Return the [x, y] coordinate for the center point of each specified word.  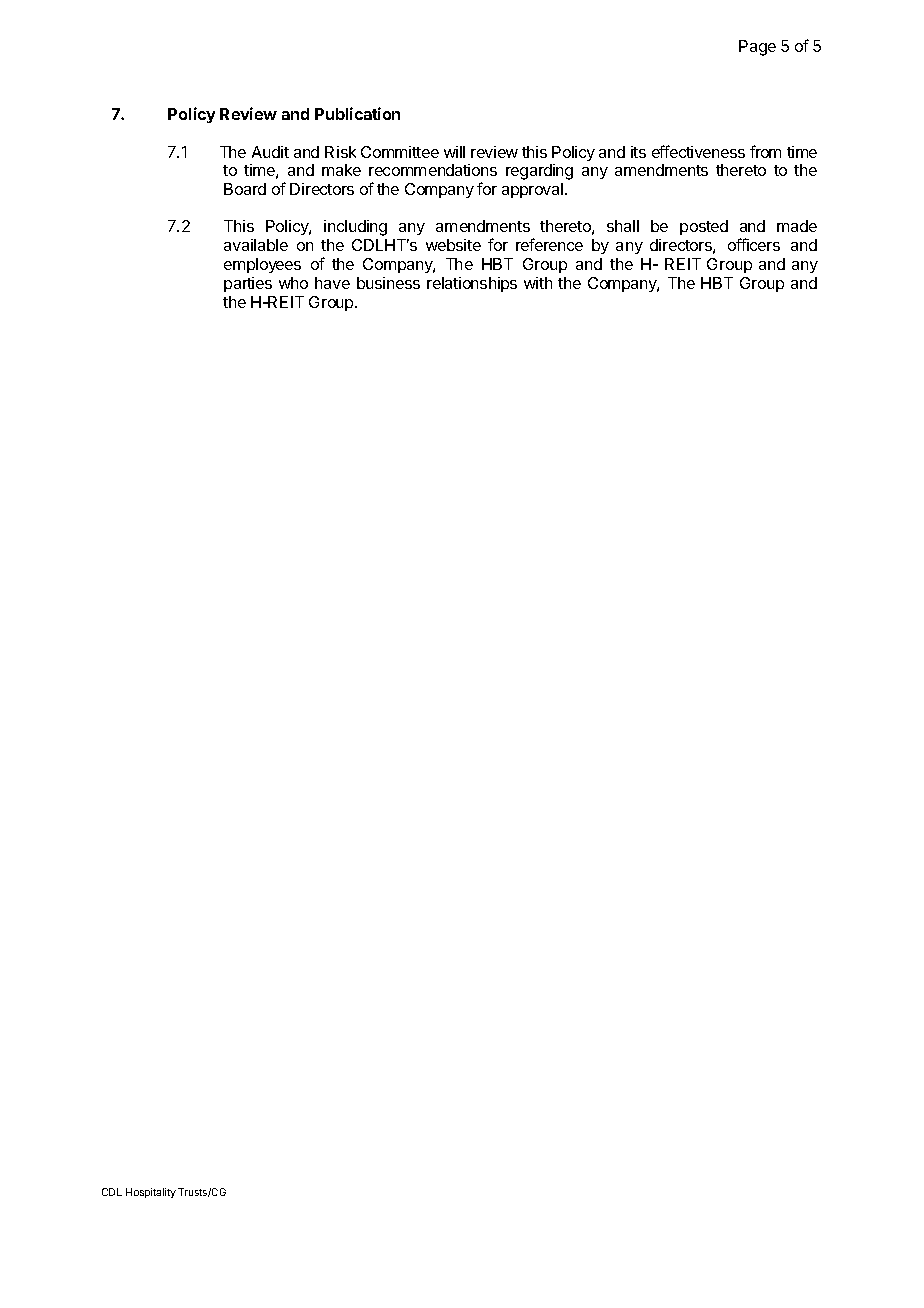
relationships [472, 284]
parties [248, 284]
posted [704, 227]
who [293, 283]
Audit [270, 152]
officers [754, 244]
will [454, 152]
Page [757, 48]
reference [549, 244]
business [388, 283]
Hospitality [151, 1193]
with [538, 283]
